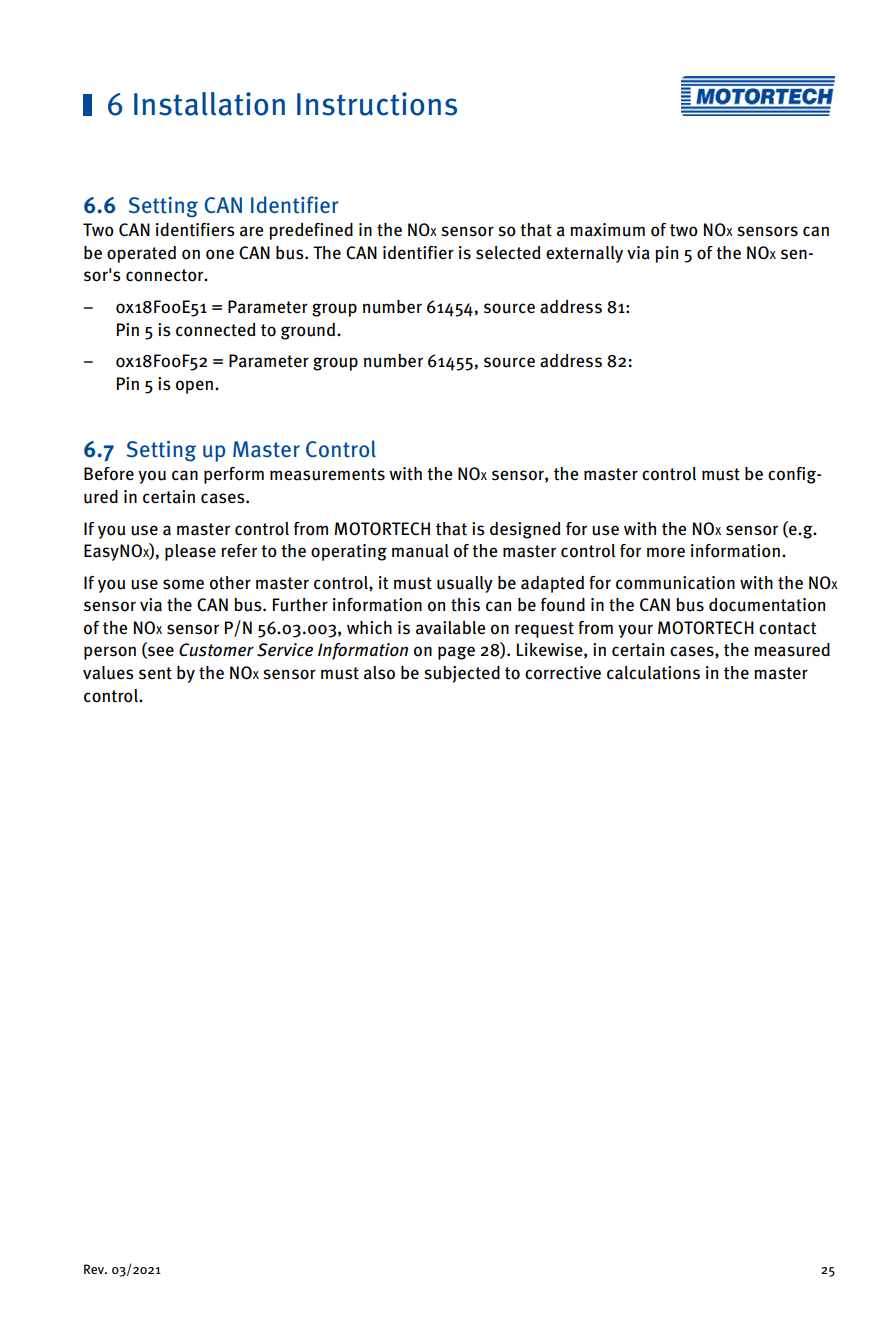 The image size is (896, 1343). Describe the element at coordinates (377, 104) in the screenshot. I see `Instructions` at that location.
